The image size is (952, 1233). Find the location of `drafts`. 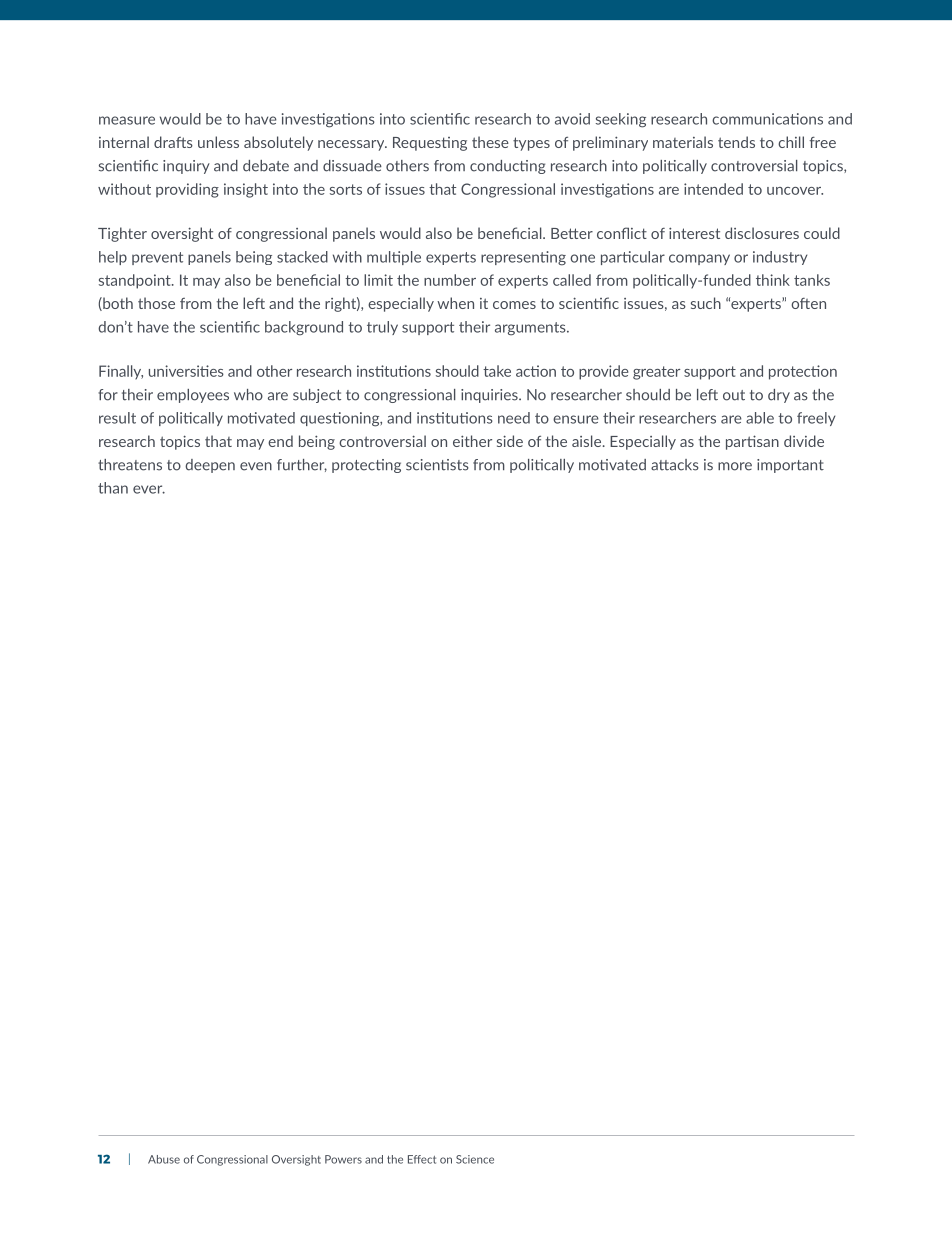

drafts is located at coordinates (173, 142).
